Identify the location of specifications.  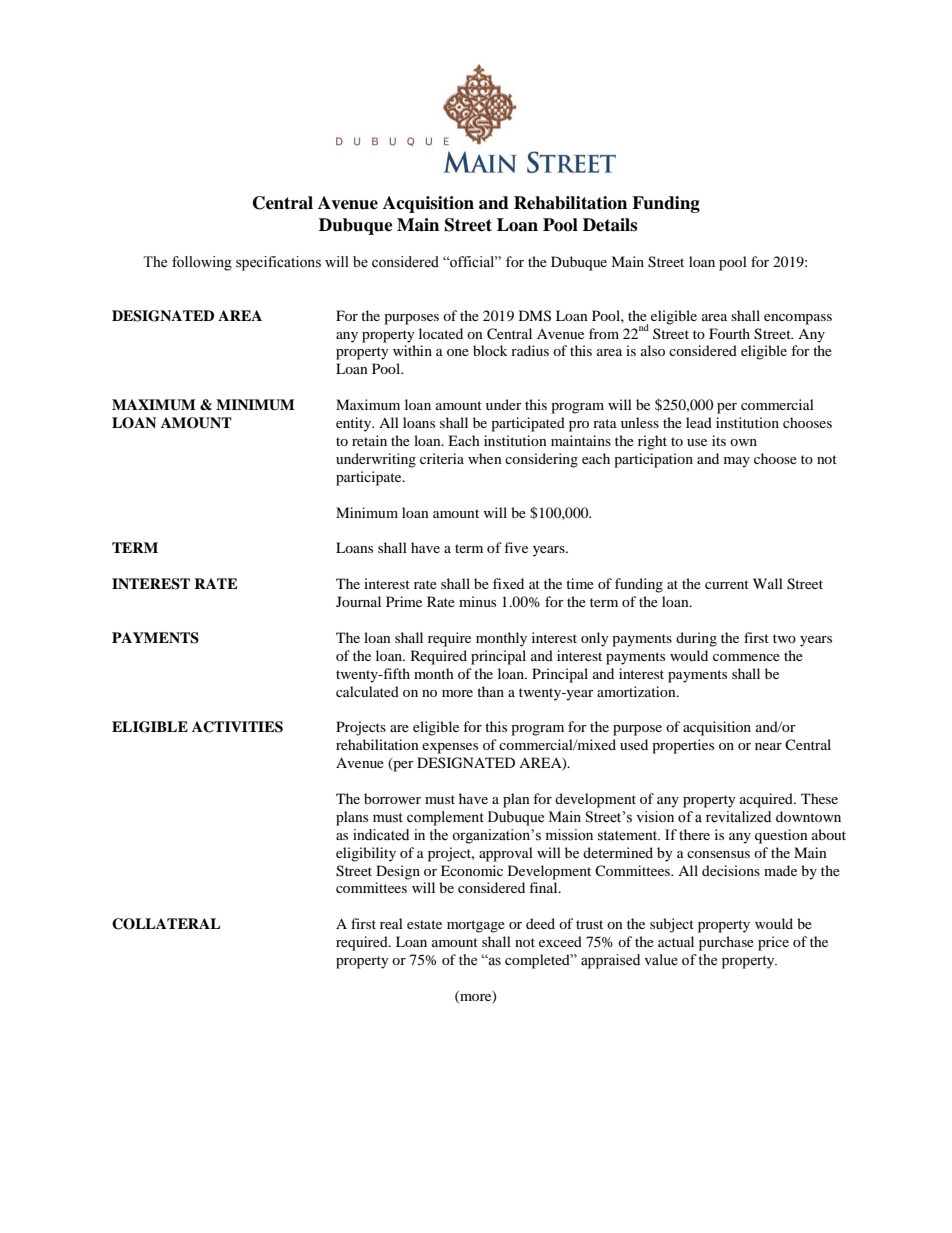
(278, 263).
